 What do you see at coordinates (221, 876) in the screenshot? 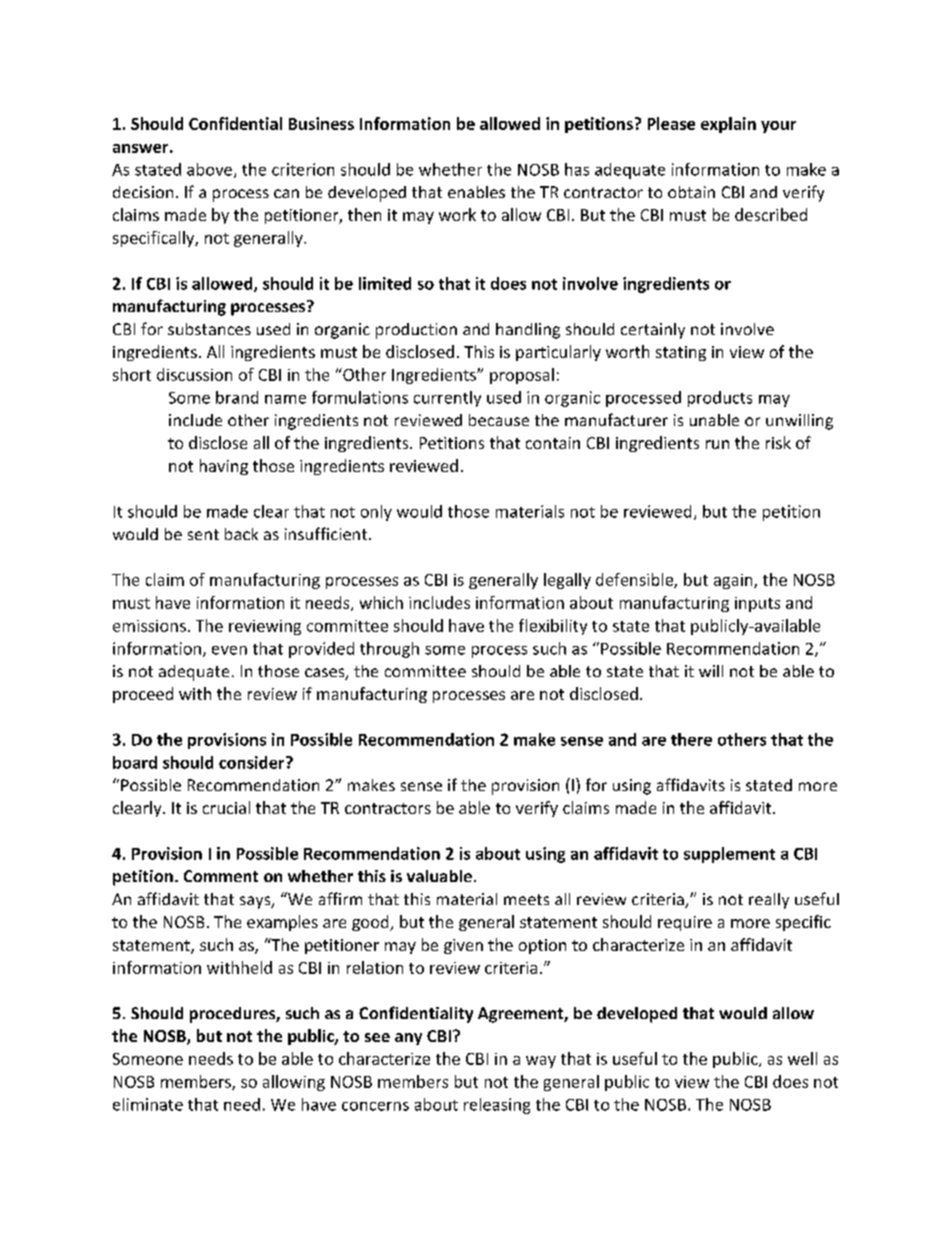
I see `Comment` at bounding box center [221, 876].
